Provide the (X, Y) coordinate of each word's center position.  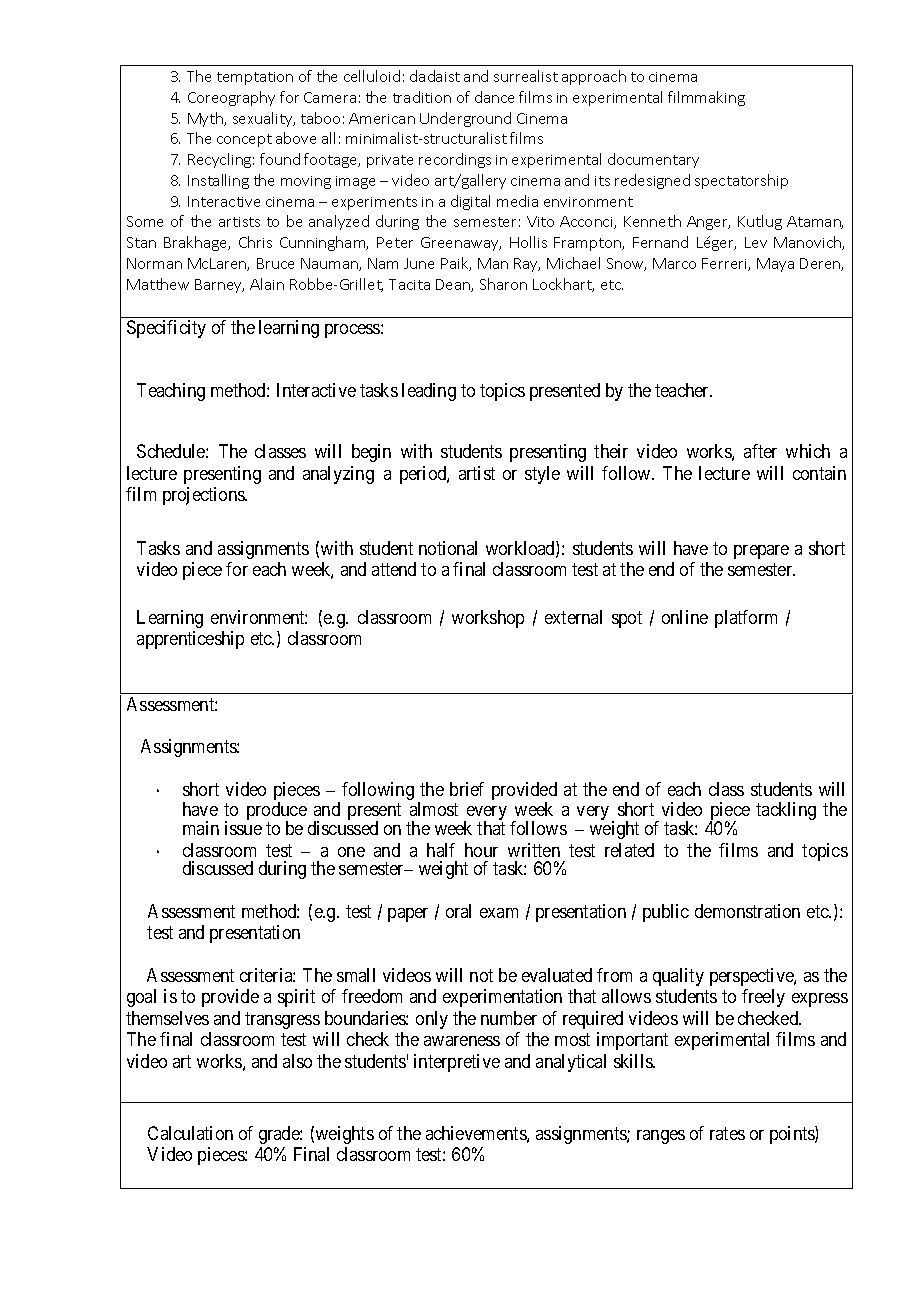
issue (243, 828)
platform (746, 619)
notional (448, 548)
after (760, 451)
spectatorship (741, 181)
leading (429, 392)
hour (481, 850)
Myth (207, 119)
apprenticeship (190, 640)
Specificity (166, 329)
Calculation (190, 1133)
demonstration (747, 911)
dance (494, 97)
